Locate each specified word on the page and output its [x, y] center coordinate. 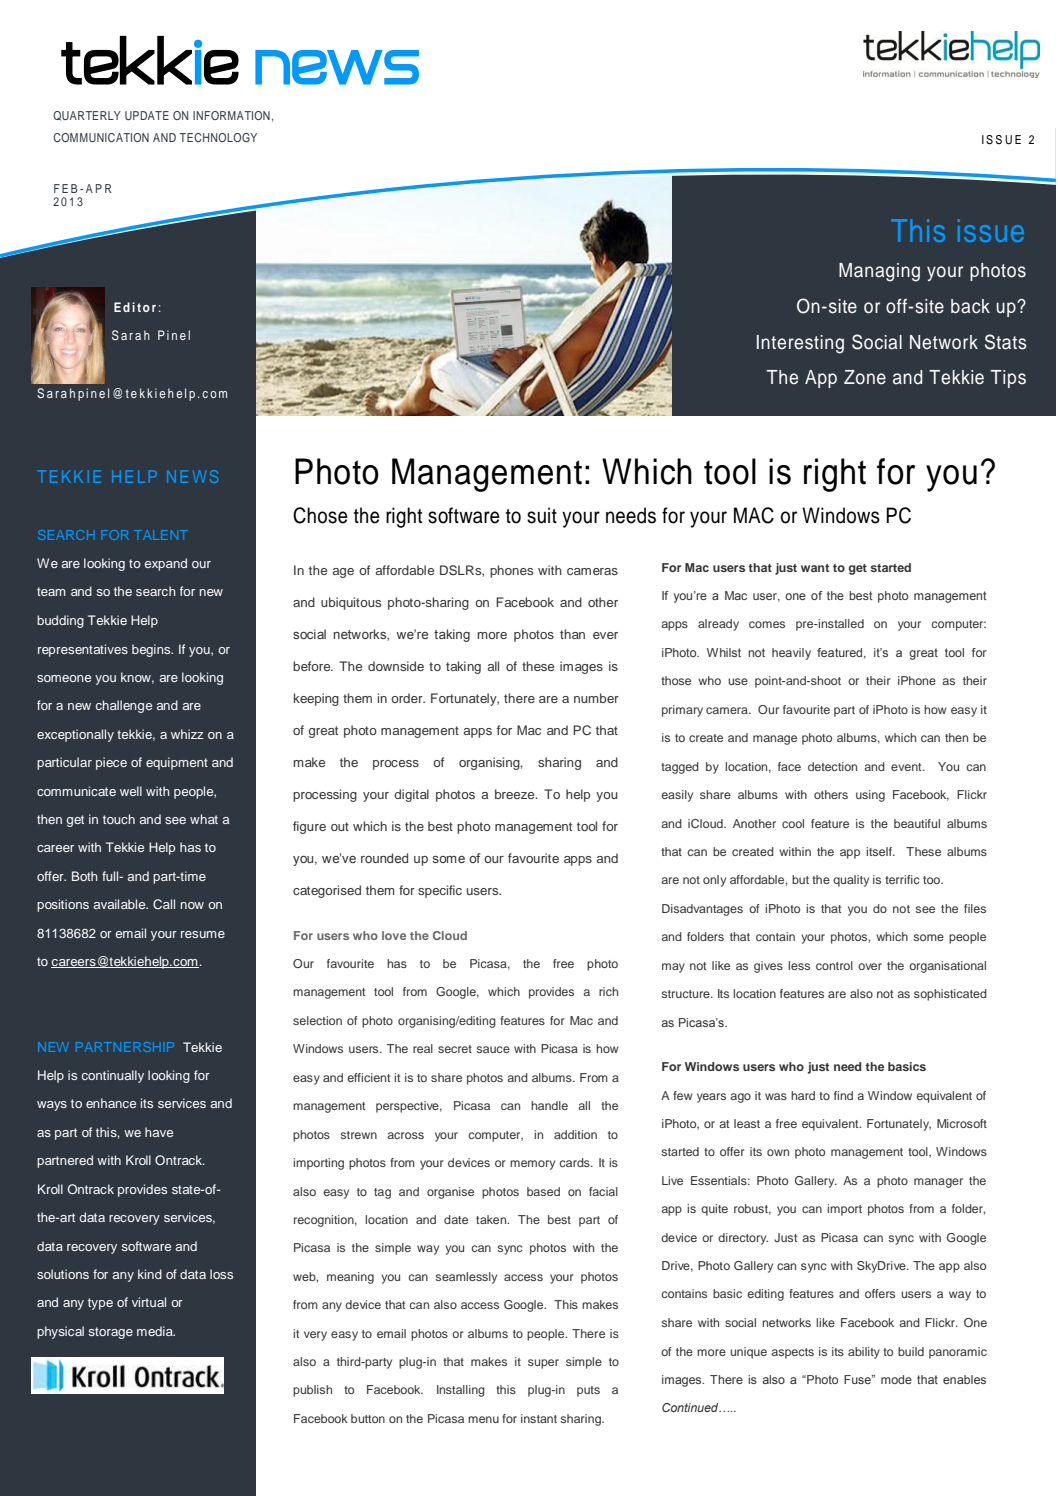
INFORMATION [231, 115]
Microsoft [962, 1123]
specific [440, 891]
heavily [791, 654]
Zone [865, 377]
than [572, 634]
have [159, 1132]
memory [532, 1165]
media [156, 1331]
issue [991, 230]
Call [164, 904]
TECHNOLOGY [218, 137]
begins [152, 650]
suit [542, 515]
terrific [902, 879]
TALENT [161, 535]
